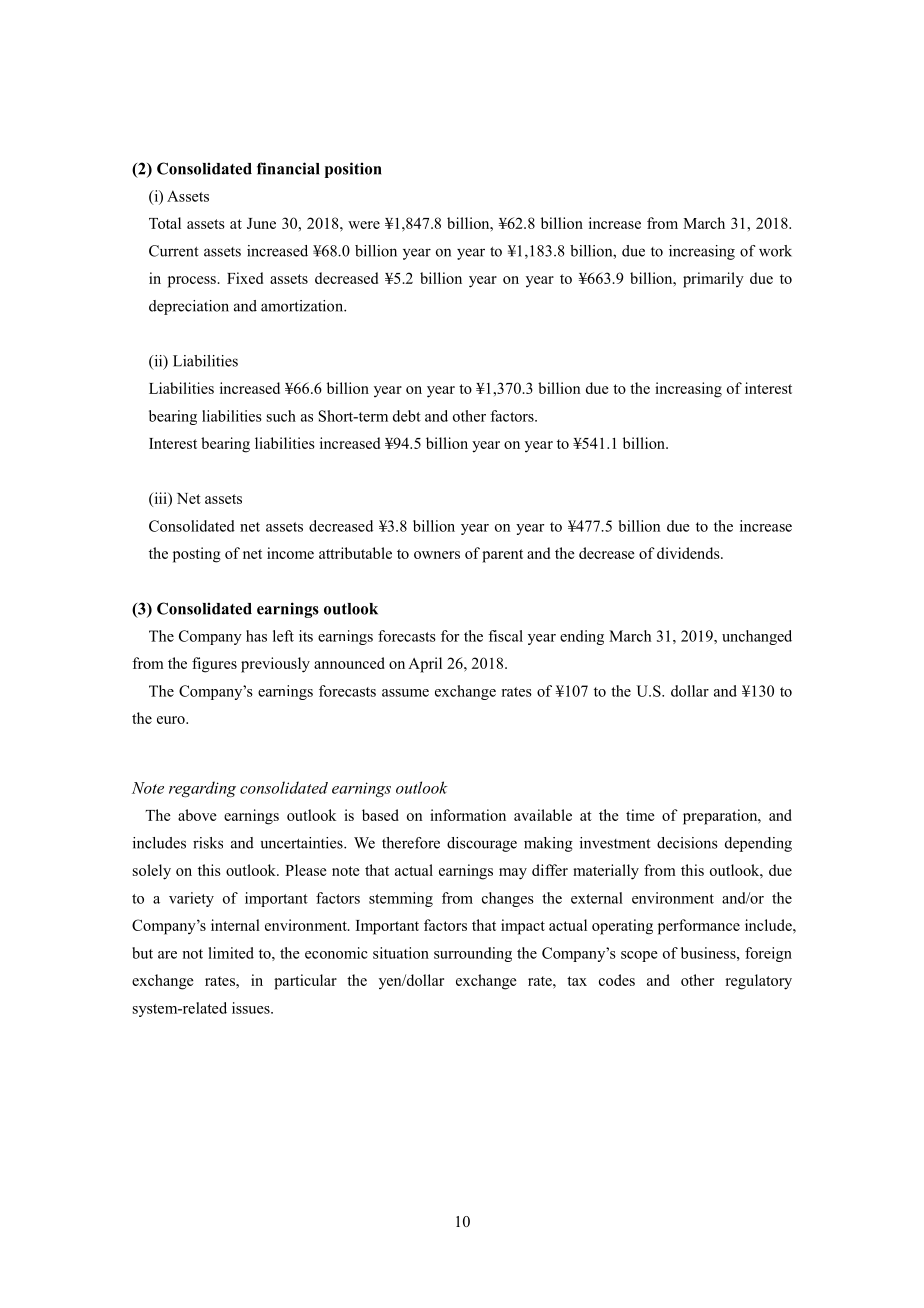 This image has width=924, height=1308. Describe the element at coordinates (775, 251) in the image. I see `work` at that location.
